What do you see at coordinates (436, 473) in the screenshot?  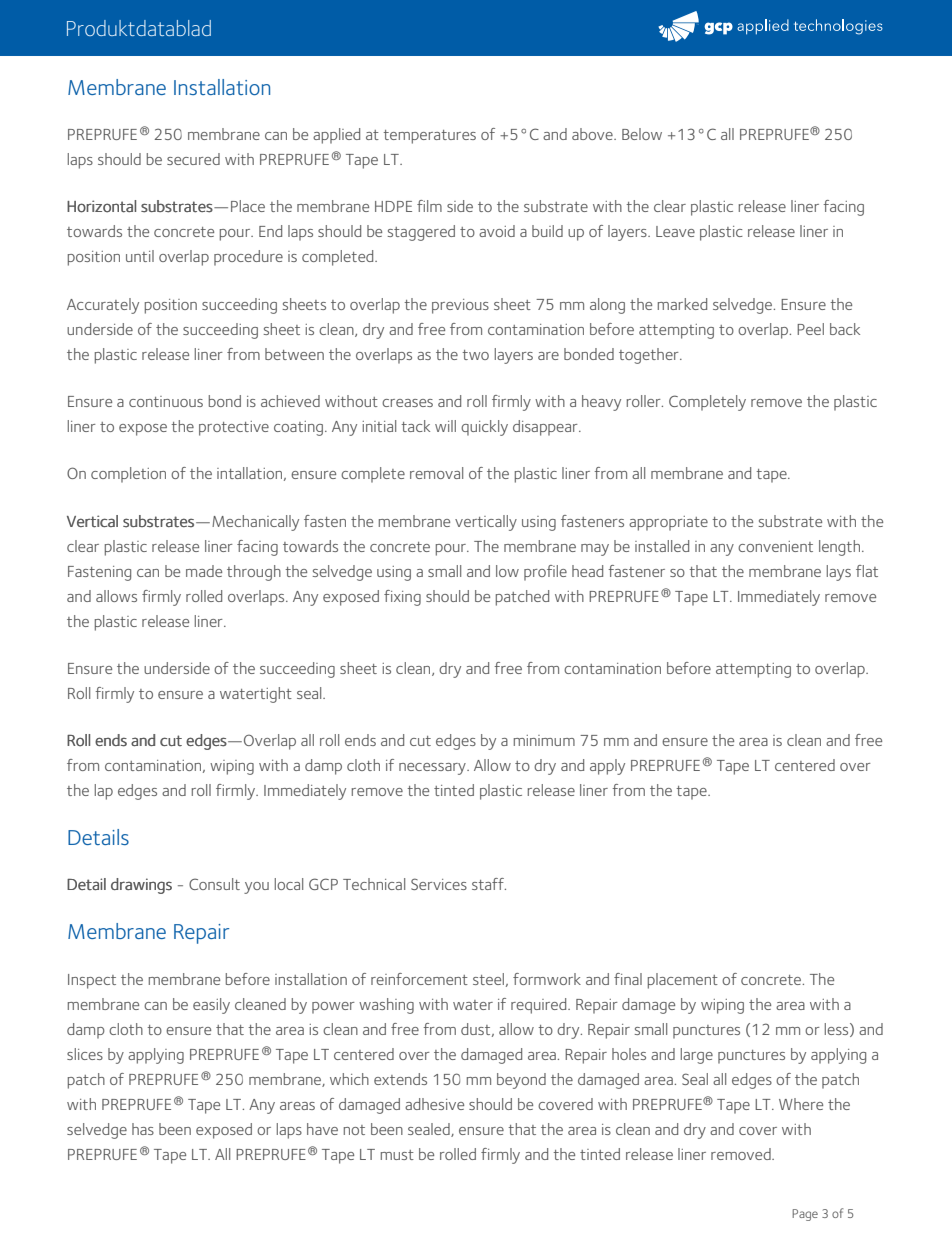 I see `removal` at bounding box center [436, 473].
